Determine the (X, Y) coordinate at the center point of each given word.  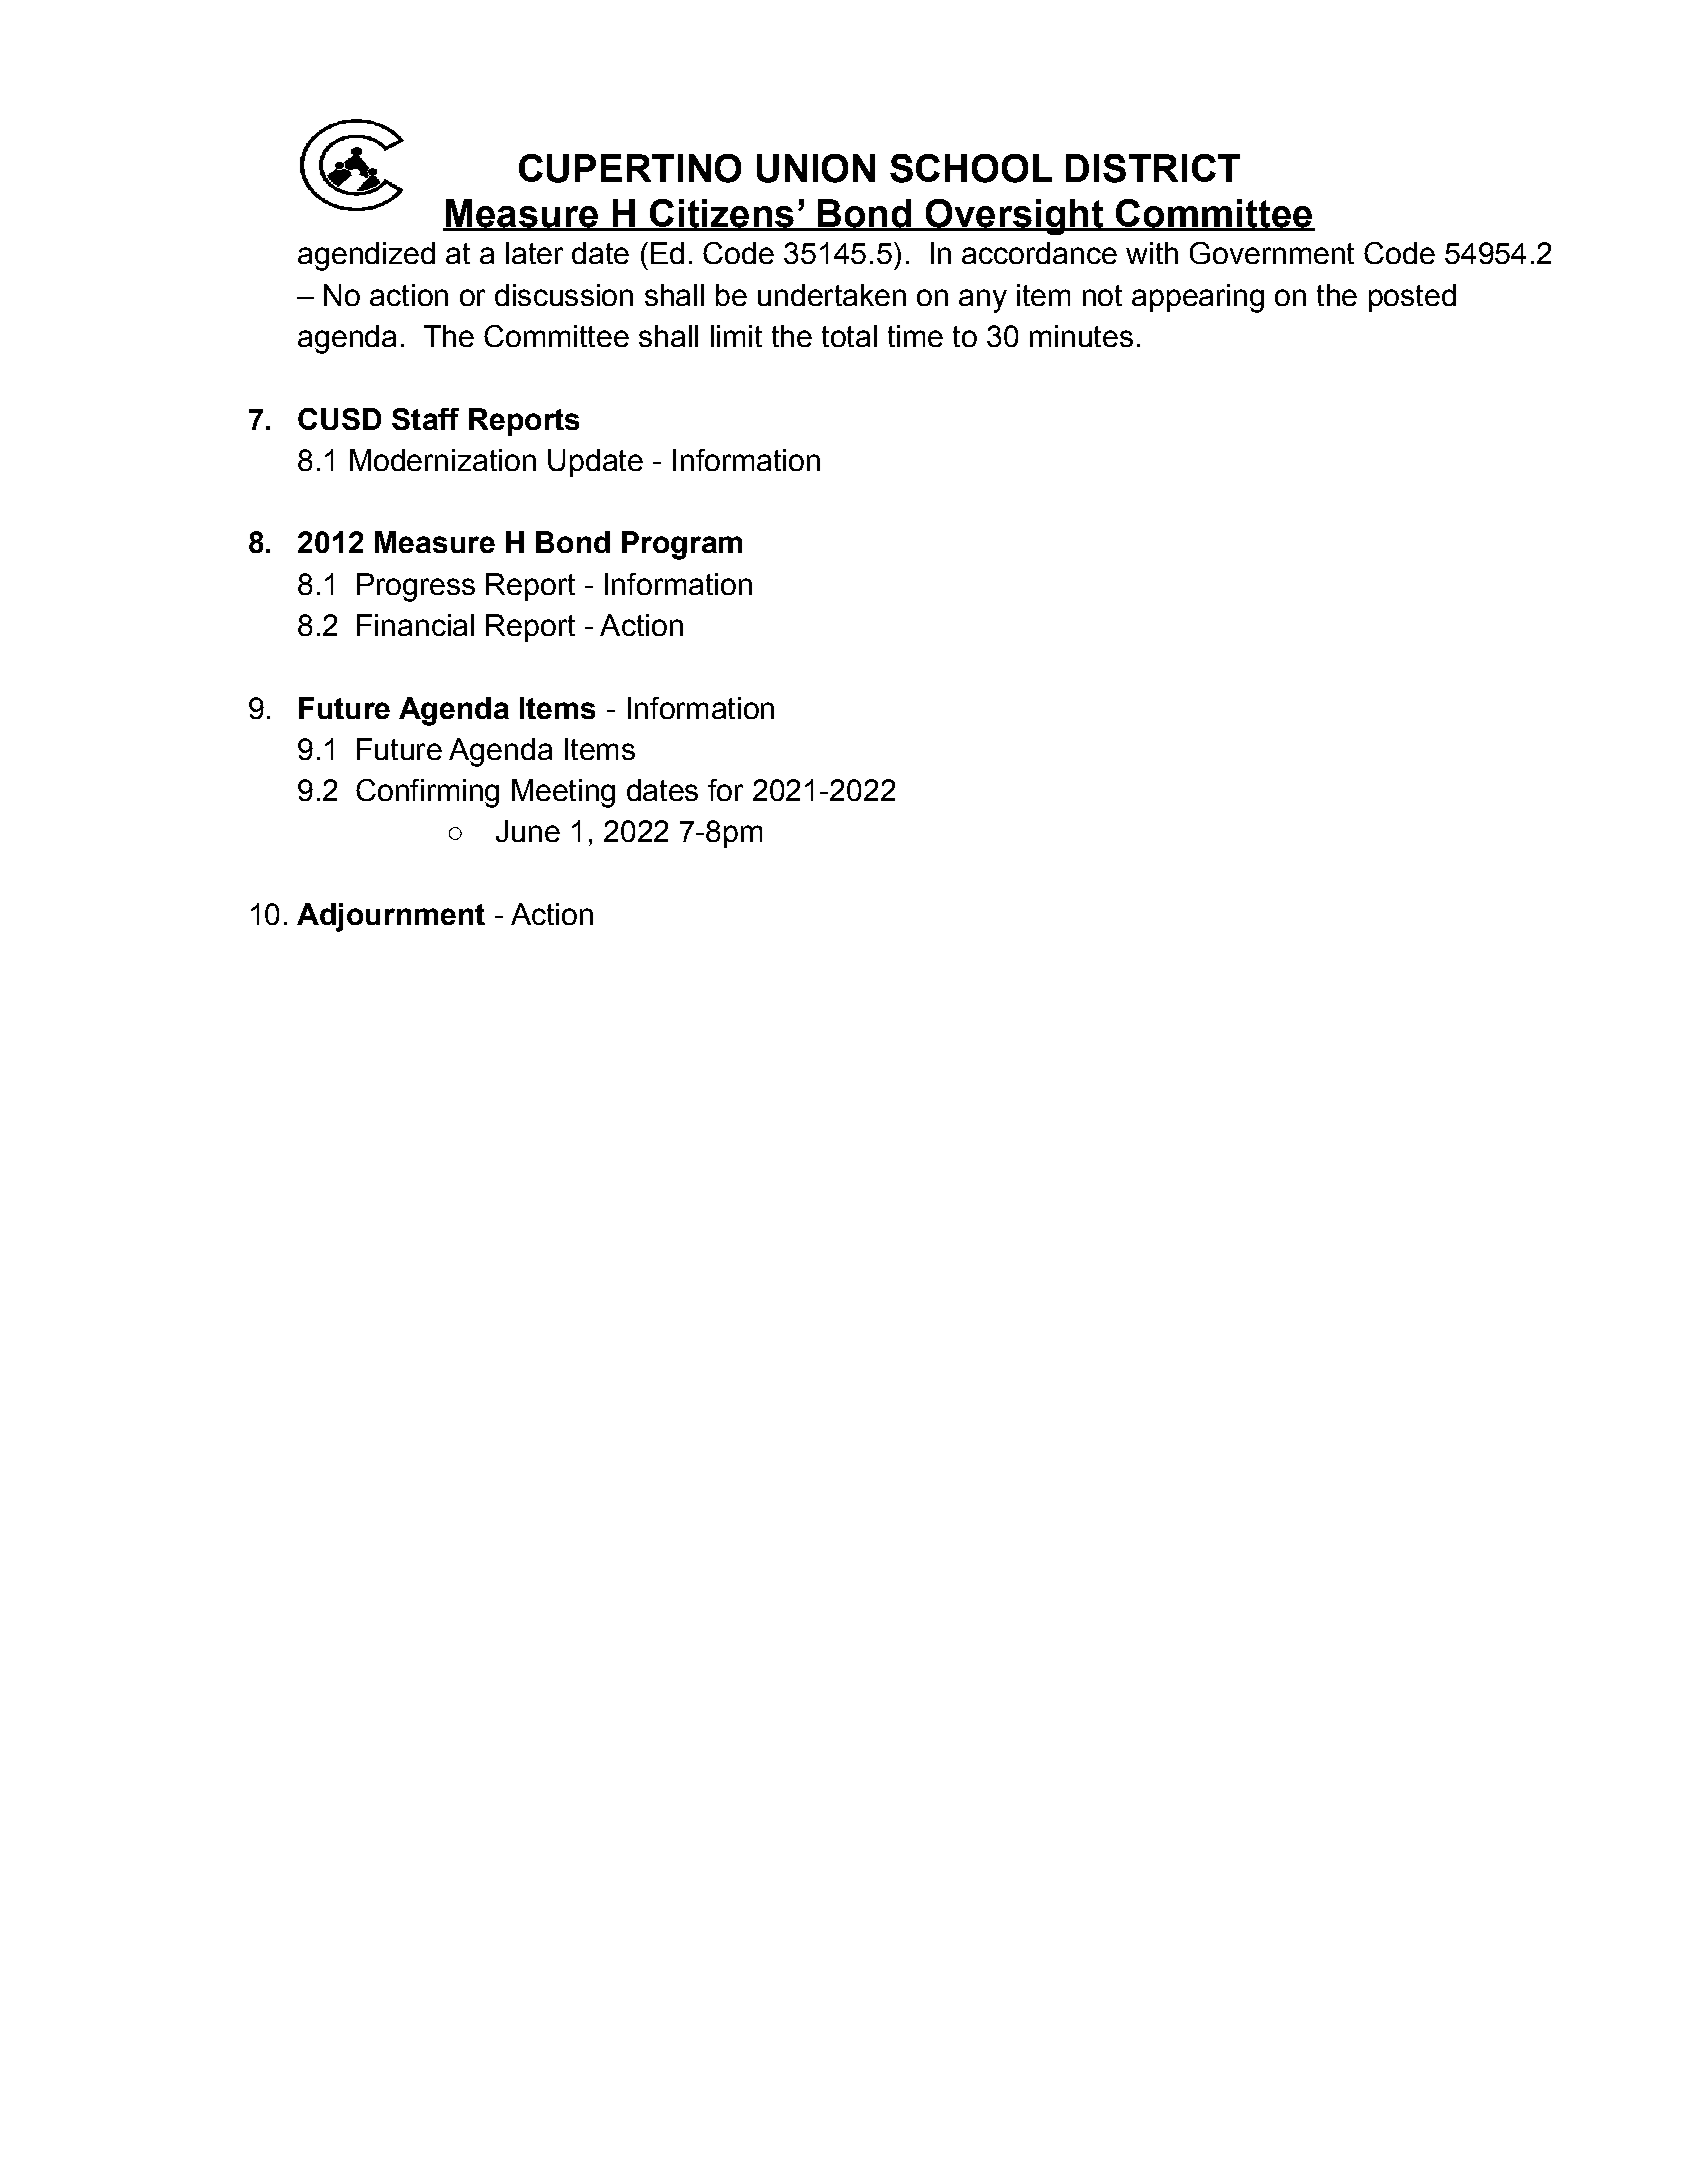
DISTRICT (1153, 168)
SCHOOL (971, 168)
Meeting (563, 793)
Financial (415, 625)
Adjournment (391, 917)
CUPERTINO (630, 168)
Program (682, 545)
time (915, 336)
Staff (425, 419)
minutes (1081, 336)
